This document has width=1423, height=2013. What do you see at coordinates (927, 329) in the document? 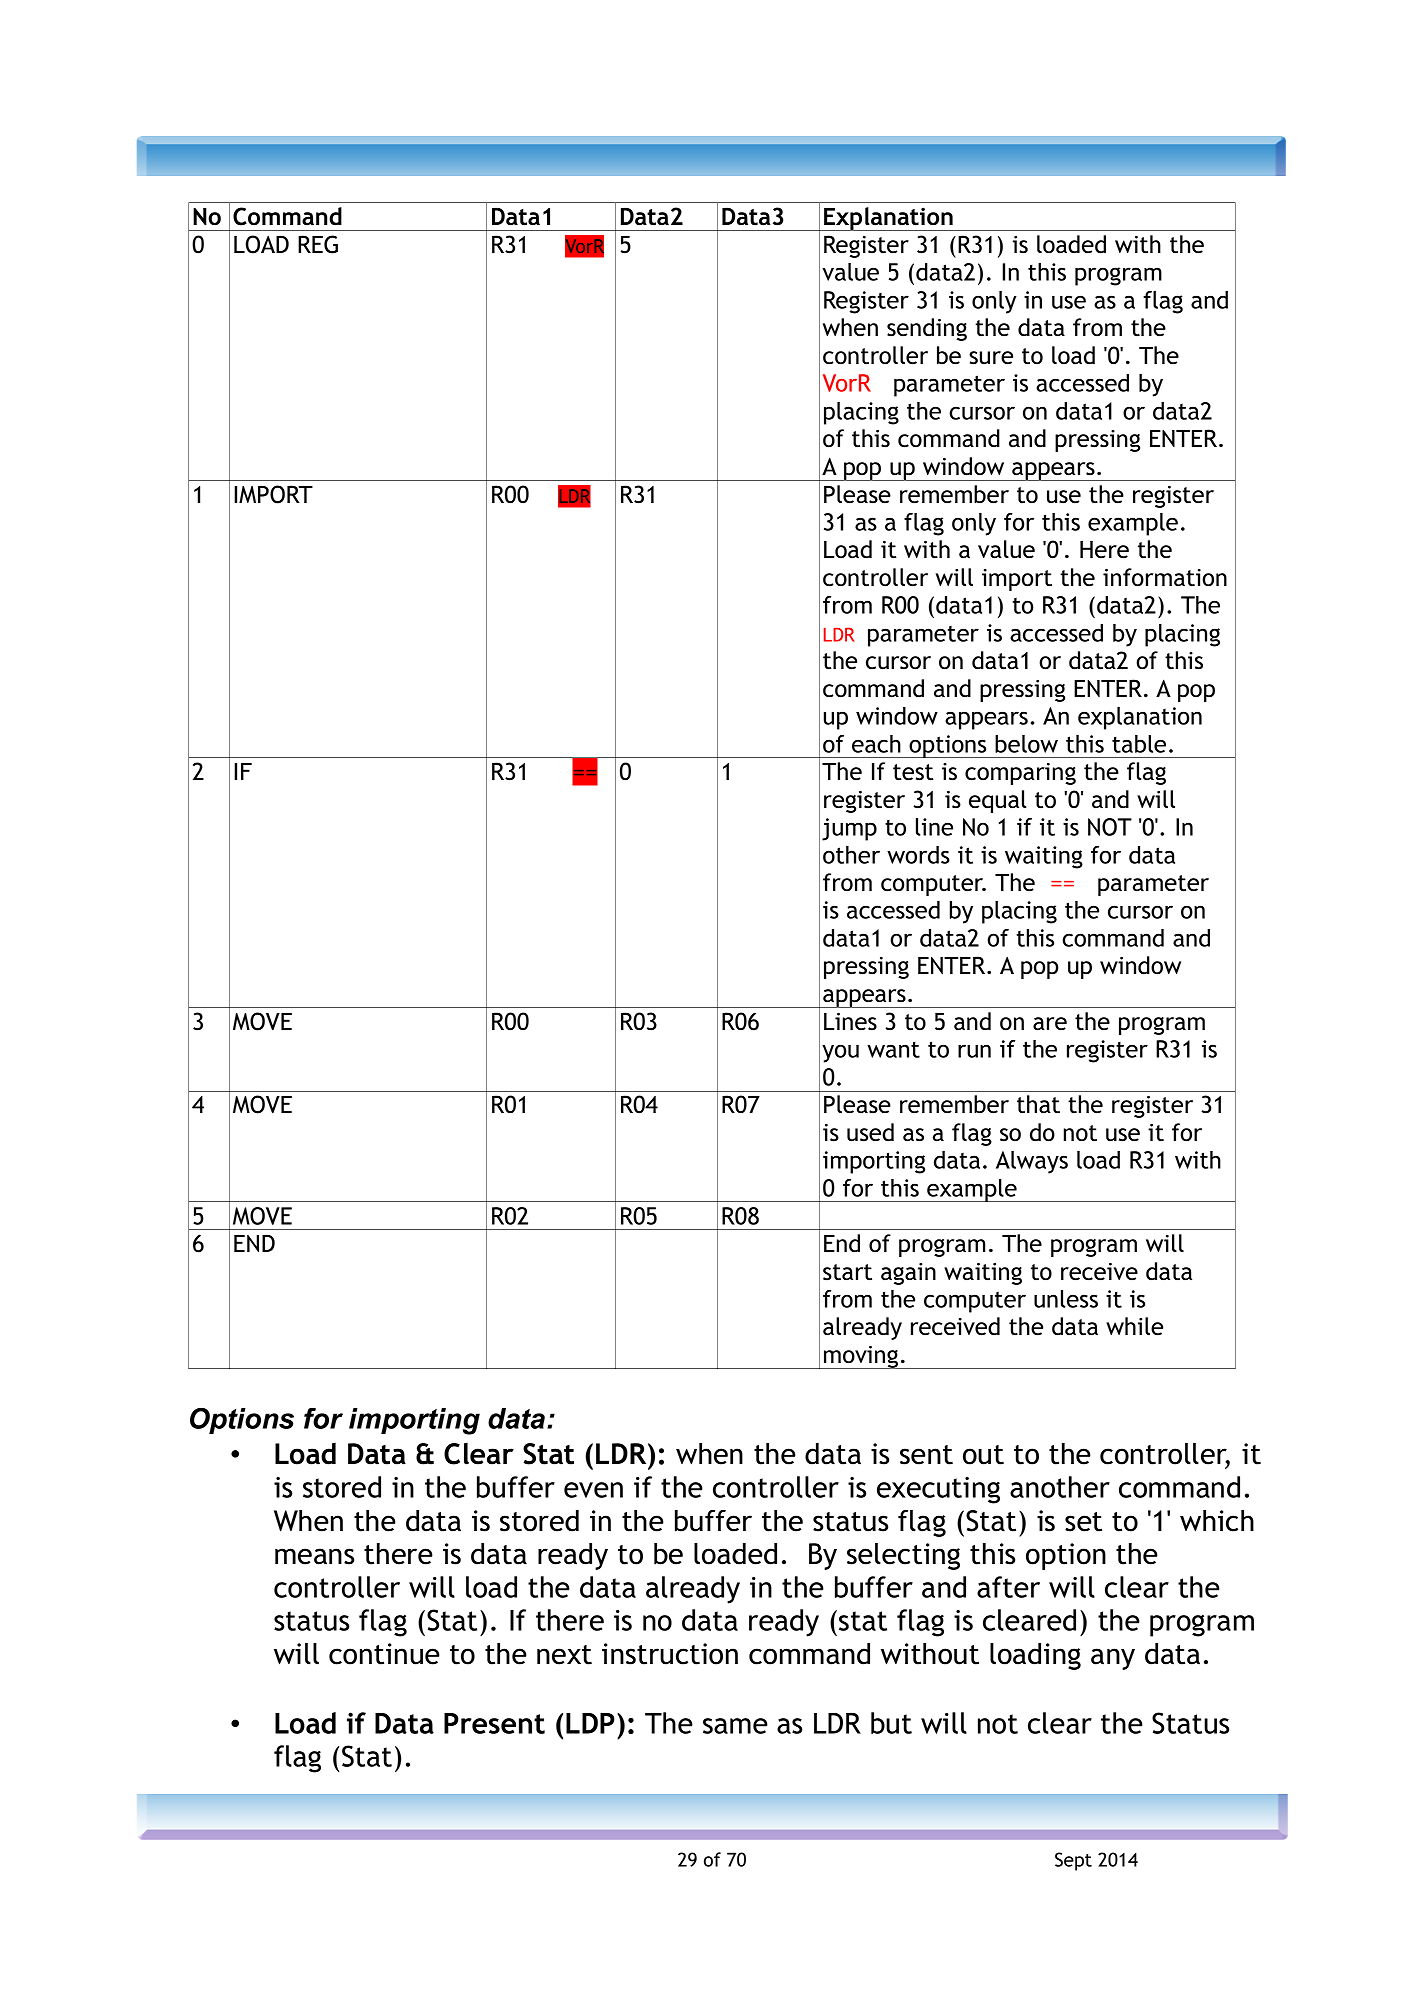
I see `sending` at bounding box center [927, 329].
